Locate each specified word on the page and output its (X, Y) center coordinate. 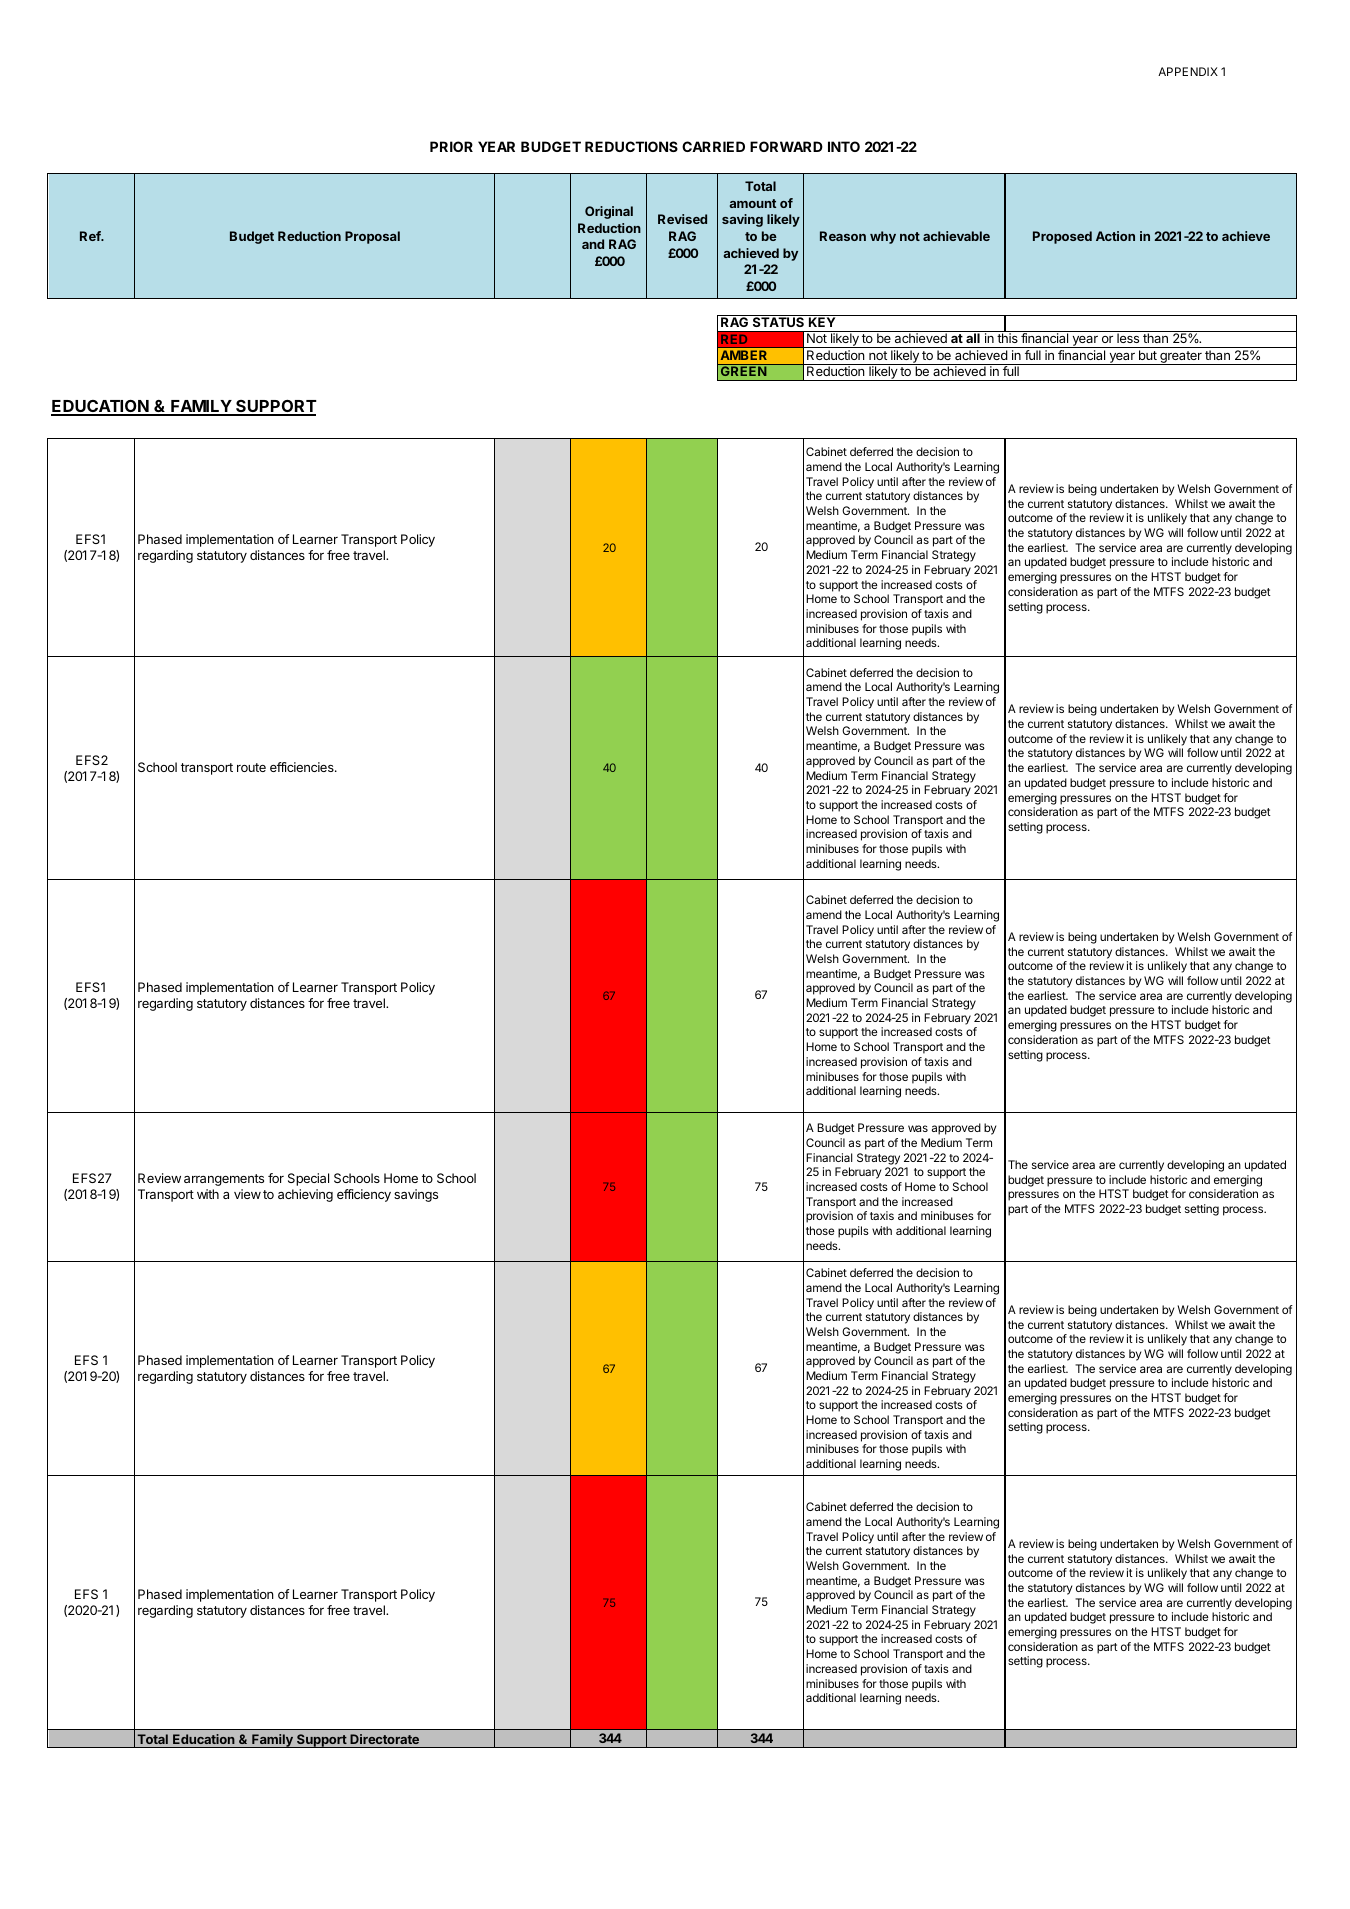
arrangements (224, 1180)
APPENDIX (1188, 71)
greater (1181, 358)
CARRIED (713, 146)
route (251, 767)
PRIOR (451, 146)
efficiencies (303, 767)
